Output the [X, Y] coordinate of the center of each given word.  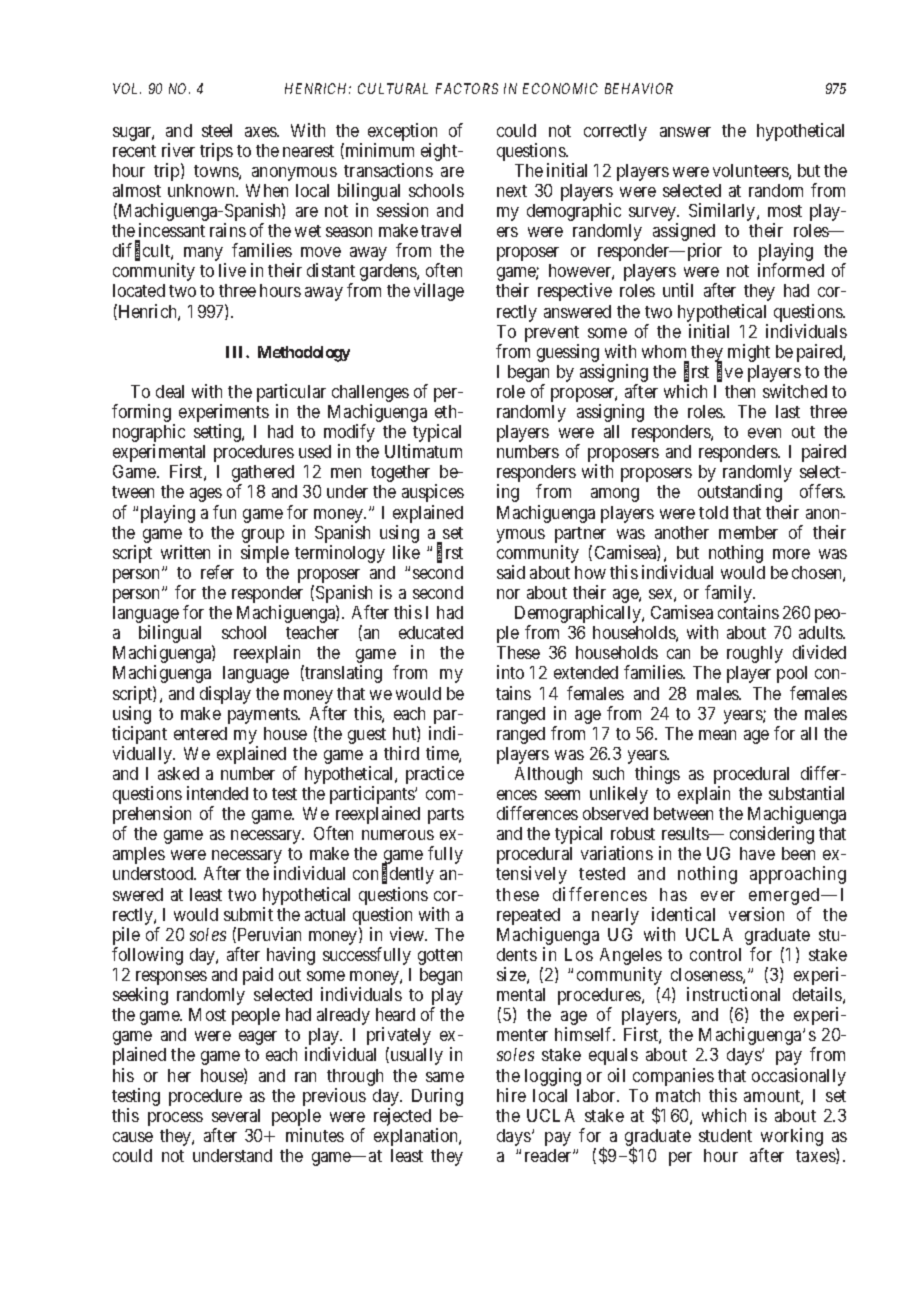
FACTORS [467, 88]
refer [217, 572]
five [730, 372]
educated [431, 632]
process [175, 1119]
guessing [568, 353]
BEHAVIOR [639, 88]
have [757, 853]
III [236, 352]
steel [217, 130]
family [730, 594]
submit [248, 914]
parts [446, 816]
